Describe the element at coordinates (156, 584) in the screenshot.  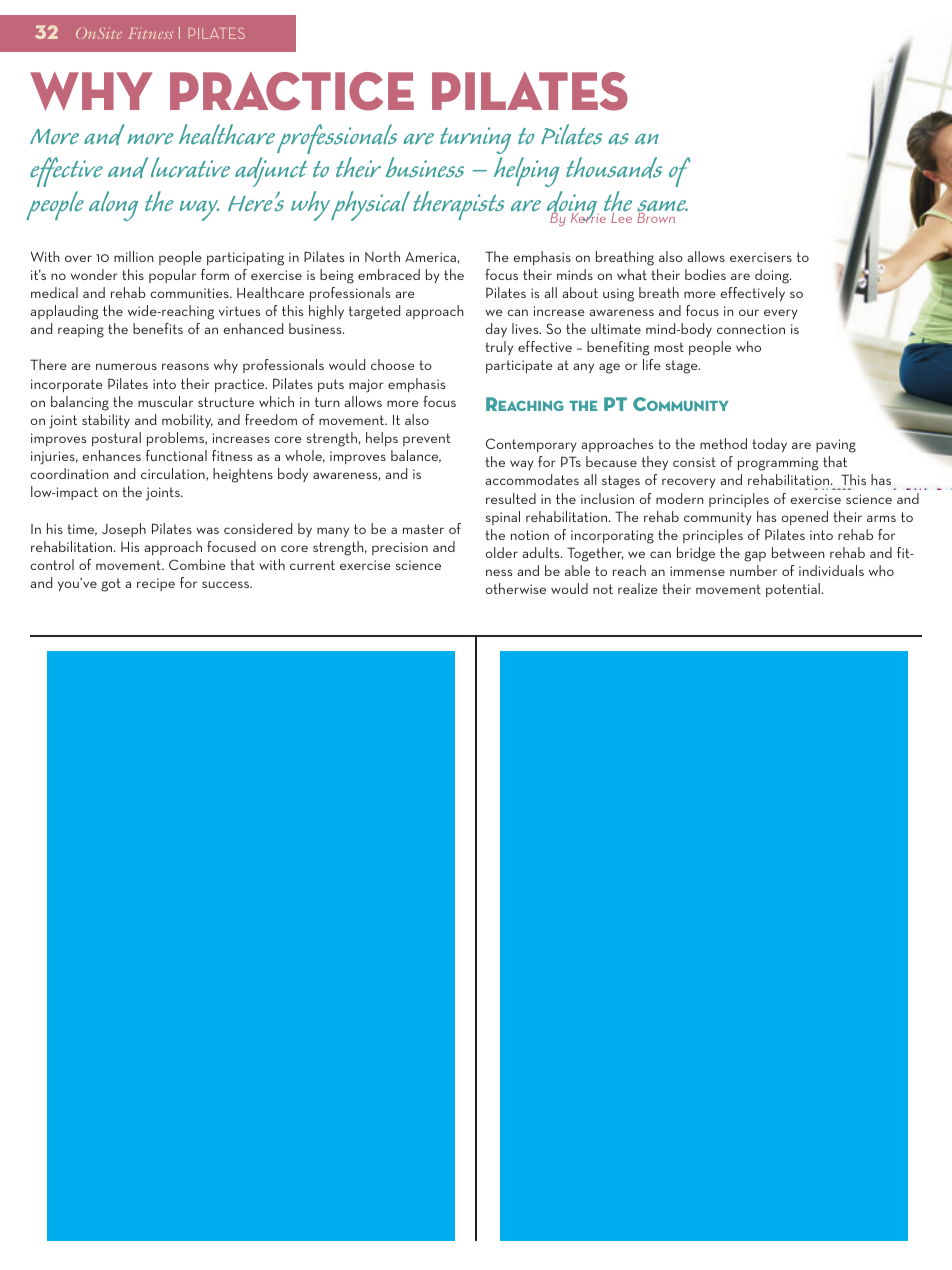
I see `recipe` at that location.
